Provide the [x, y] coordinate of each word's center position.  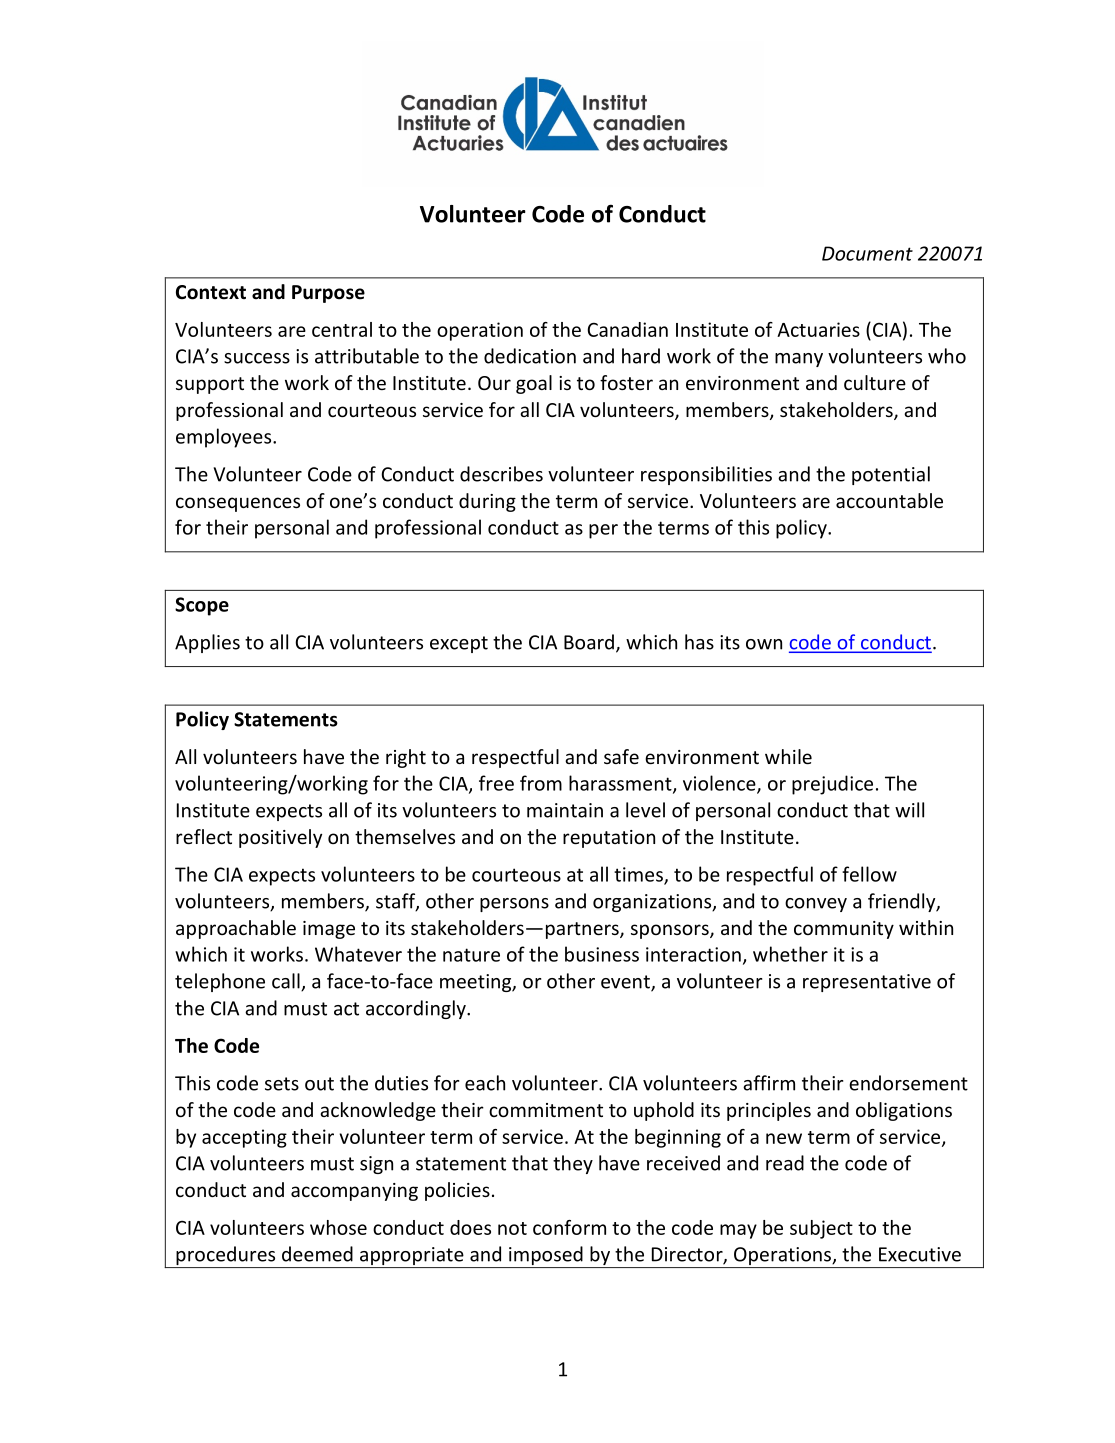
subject [821, 1229]
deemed [317, 1254]
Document [867, 253]
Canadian [628, 329]
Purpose [328, 294]
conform [569, 1227]
